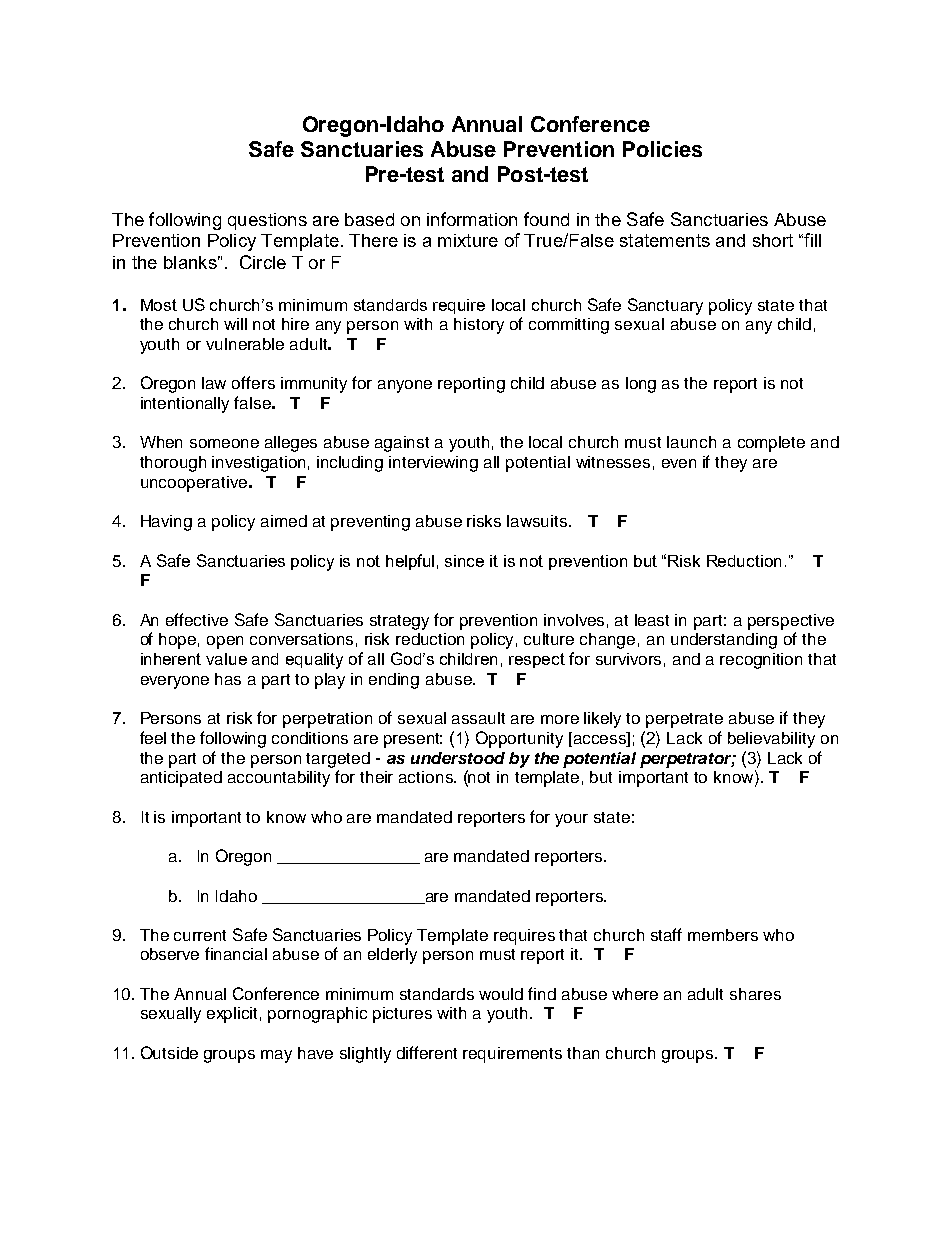  Describe the element at coordinates (197, 619) in the screenshot. I see `effective` at that location.
